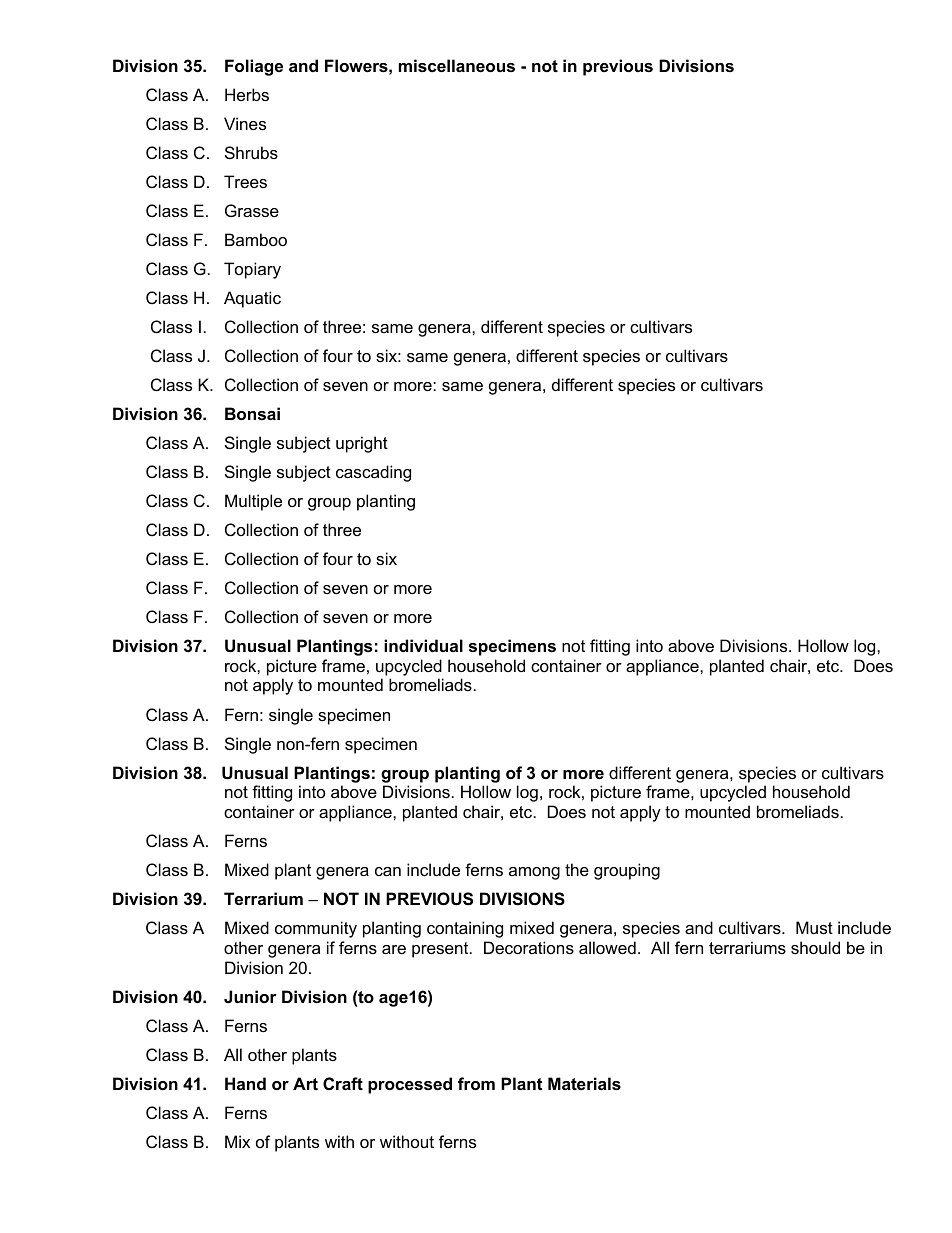 This page has height=1233, width=952. What do you see at coordinates (815, 947) in the page?
I see `should` at bounding box center [815, 947].
